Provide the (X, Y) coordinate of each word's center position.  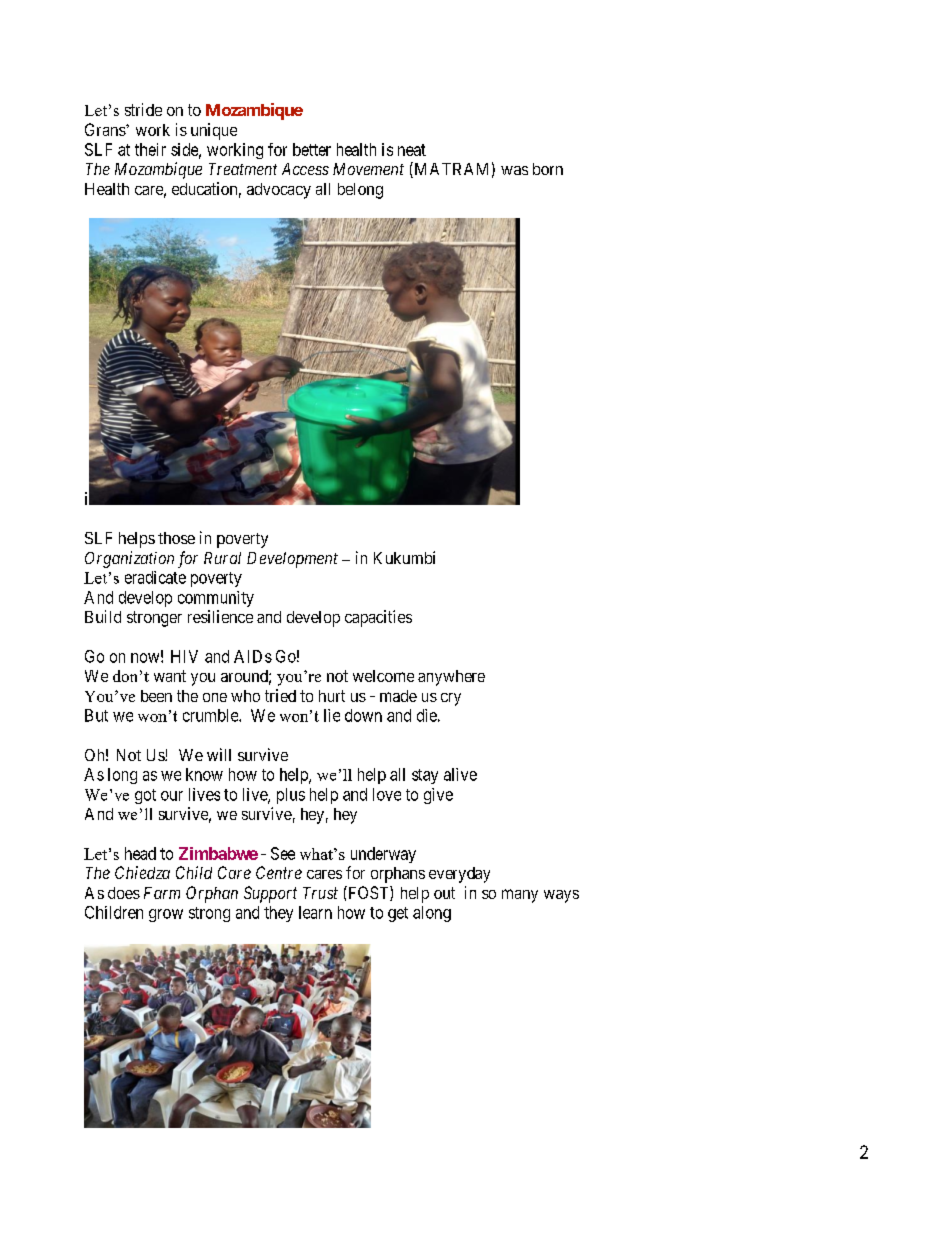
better (312, 149)
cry (451, 699)
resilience (220, 616)
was (514, 170)
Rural (222, 558)
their (150, 149)
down (363, 715)
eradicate (155, 577)
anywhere (451, 678)
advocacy (279, 191)
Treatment (243, 169)
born (548, 169)
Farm (162, 893)
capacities (378, 618)
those (176, 538)
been (156, 696)
